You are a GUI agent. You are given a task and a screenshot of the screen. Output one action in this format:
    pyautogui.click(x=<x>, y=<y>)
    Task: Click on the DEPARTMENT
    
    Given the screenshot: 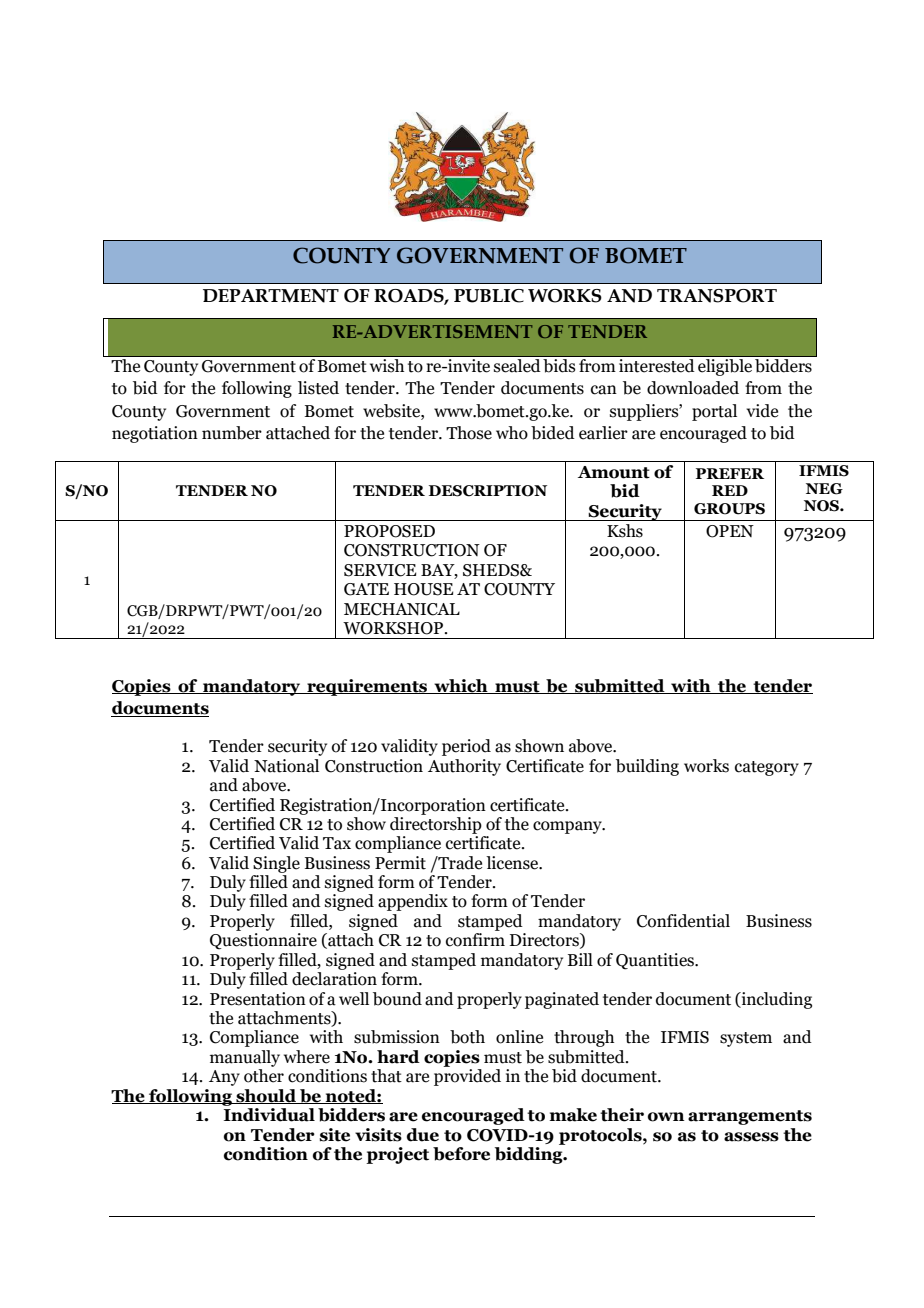 What is the action you would take?
    pyautogui.click(x=271, y=296)
